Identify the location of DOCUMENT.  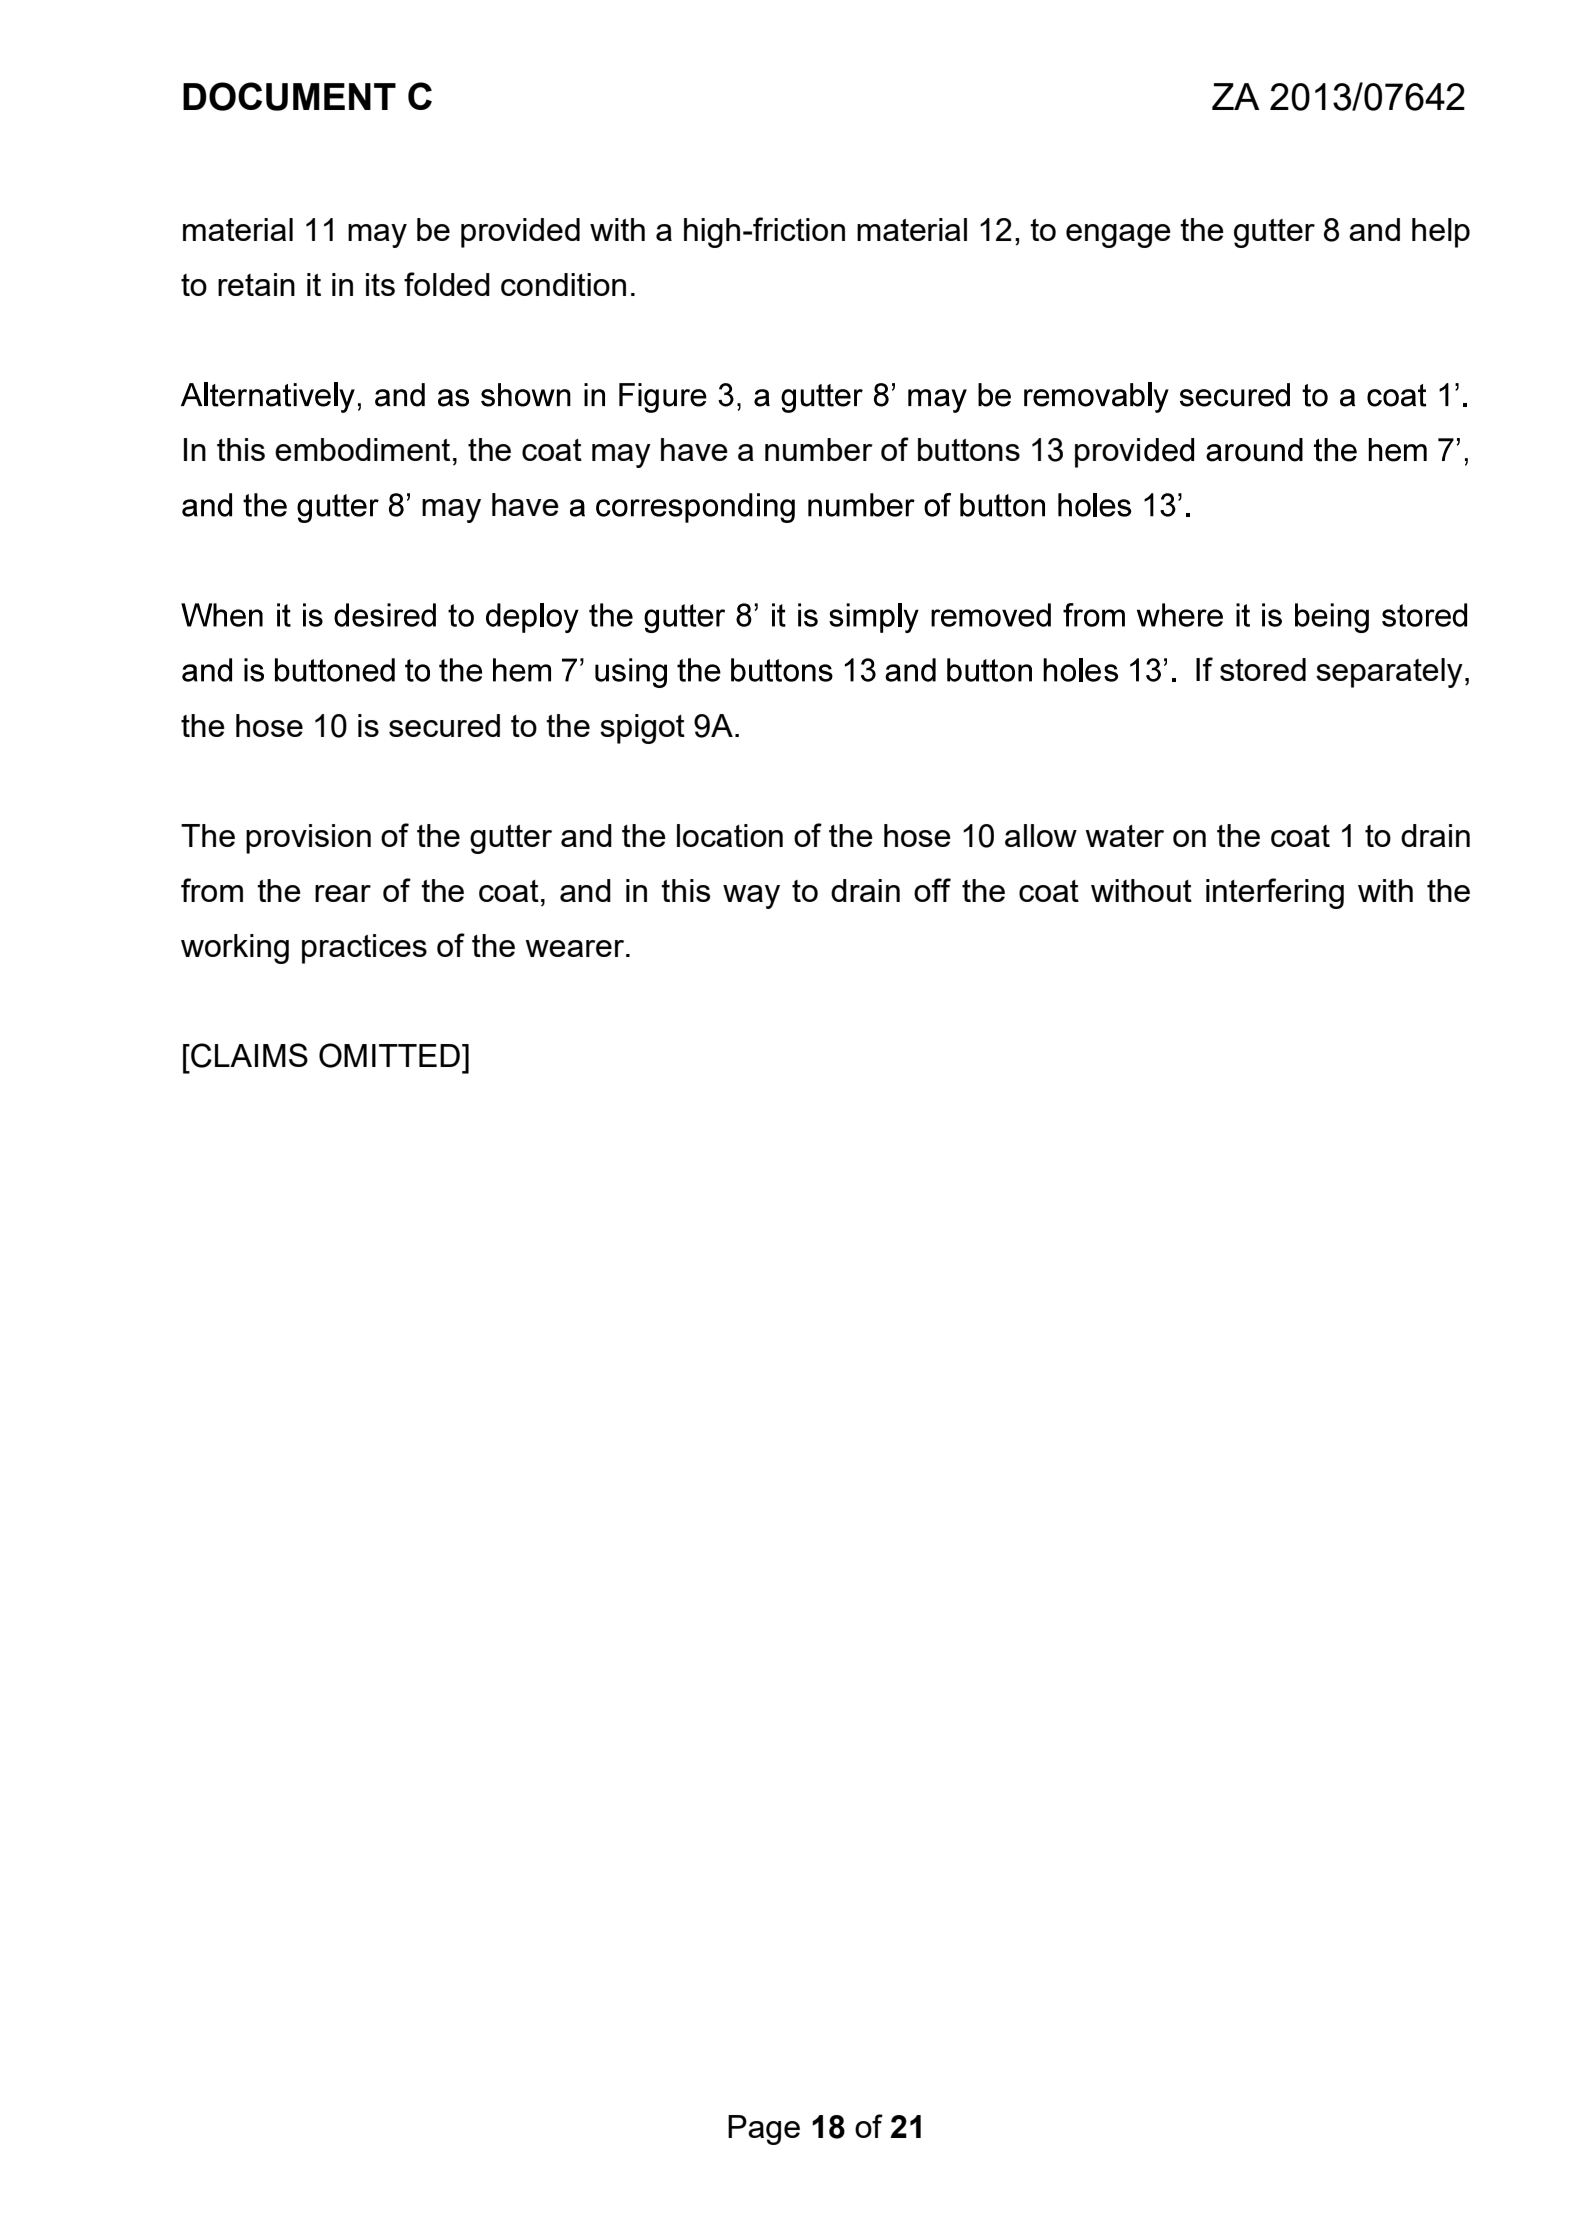
(289, 96).
